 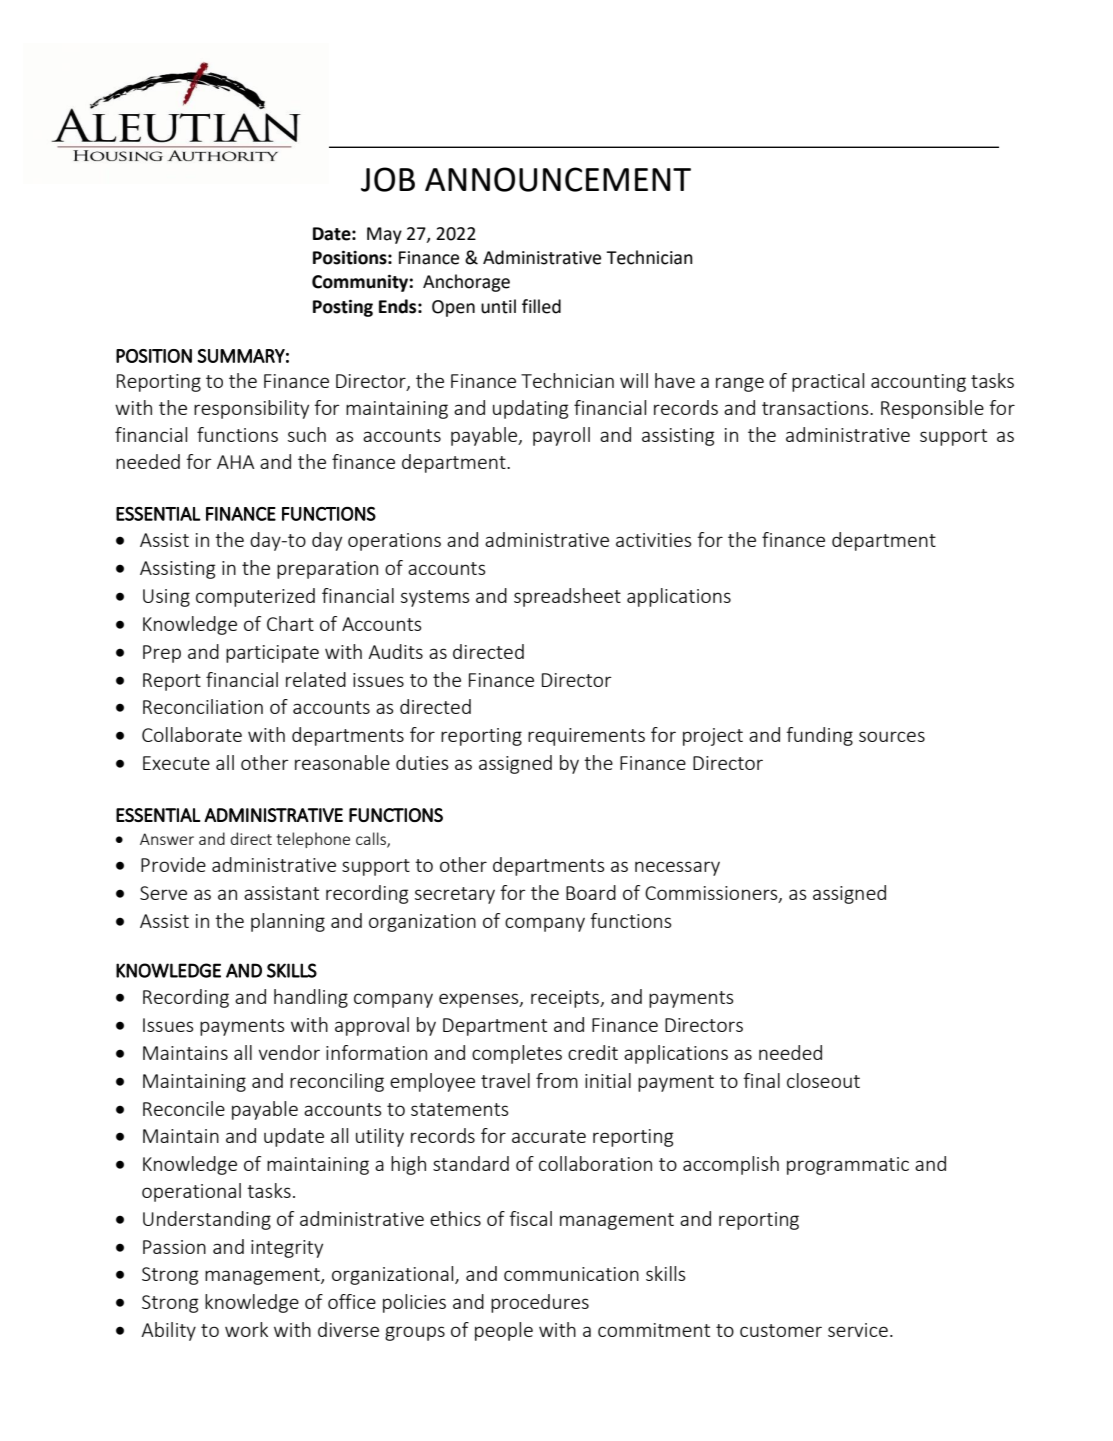 I want to click on payroll, so click(x=561, y=436).
